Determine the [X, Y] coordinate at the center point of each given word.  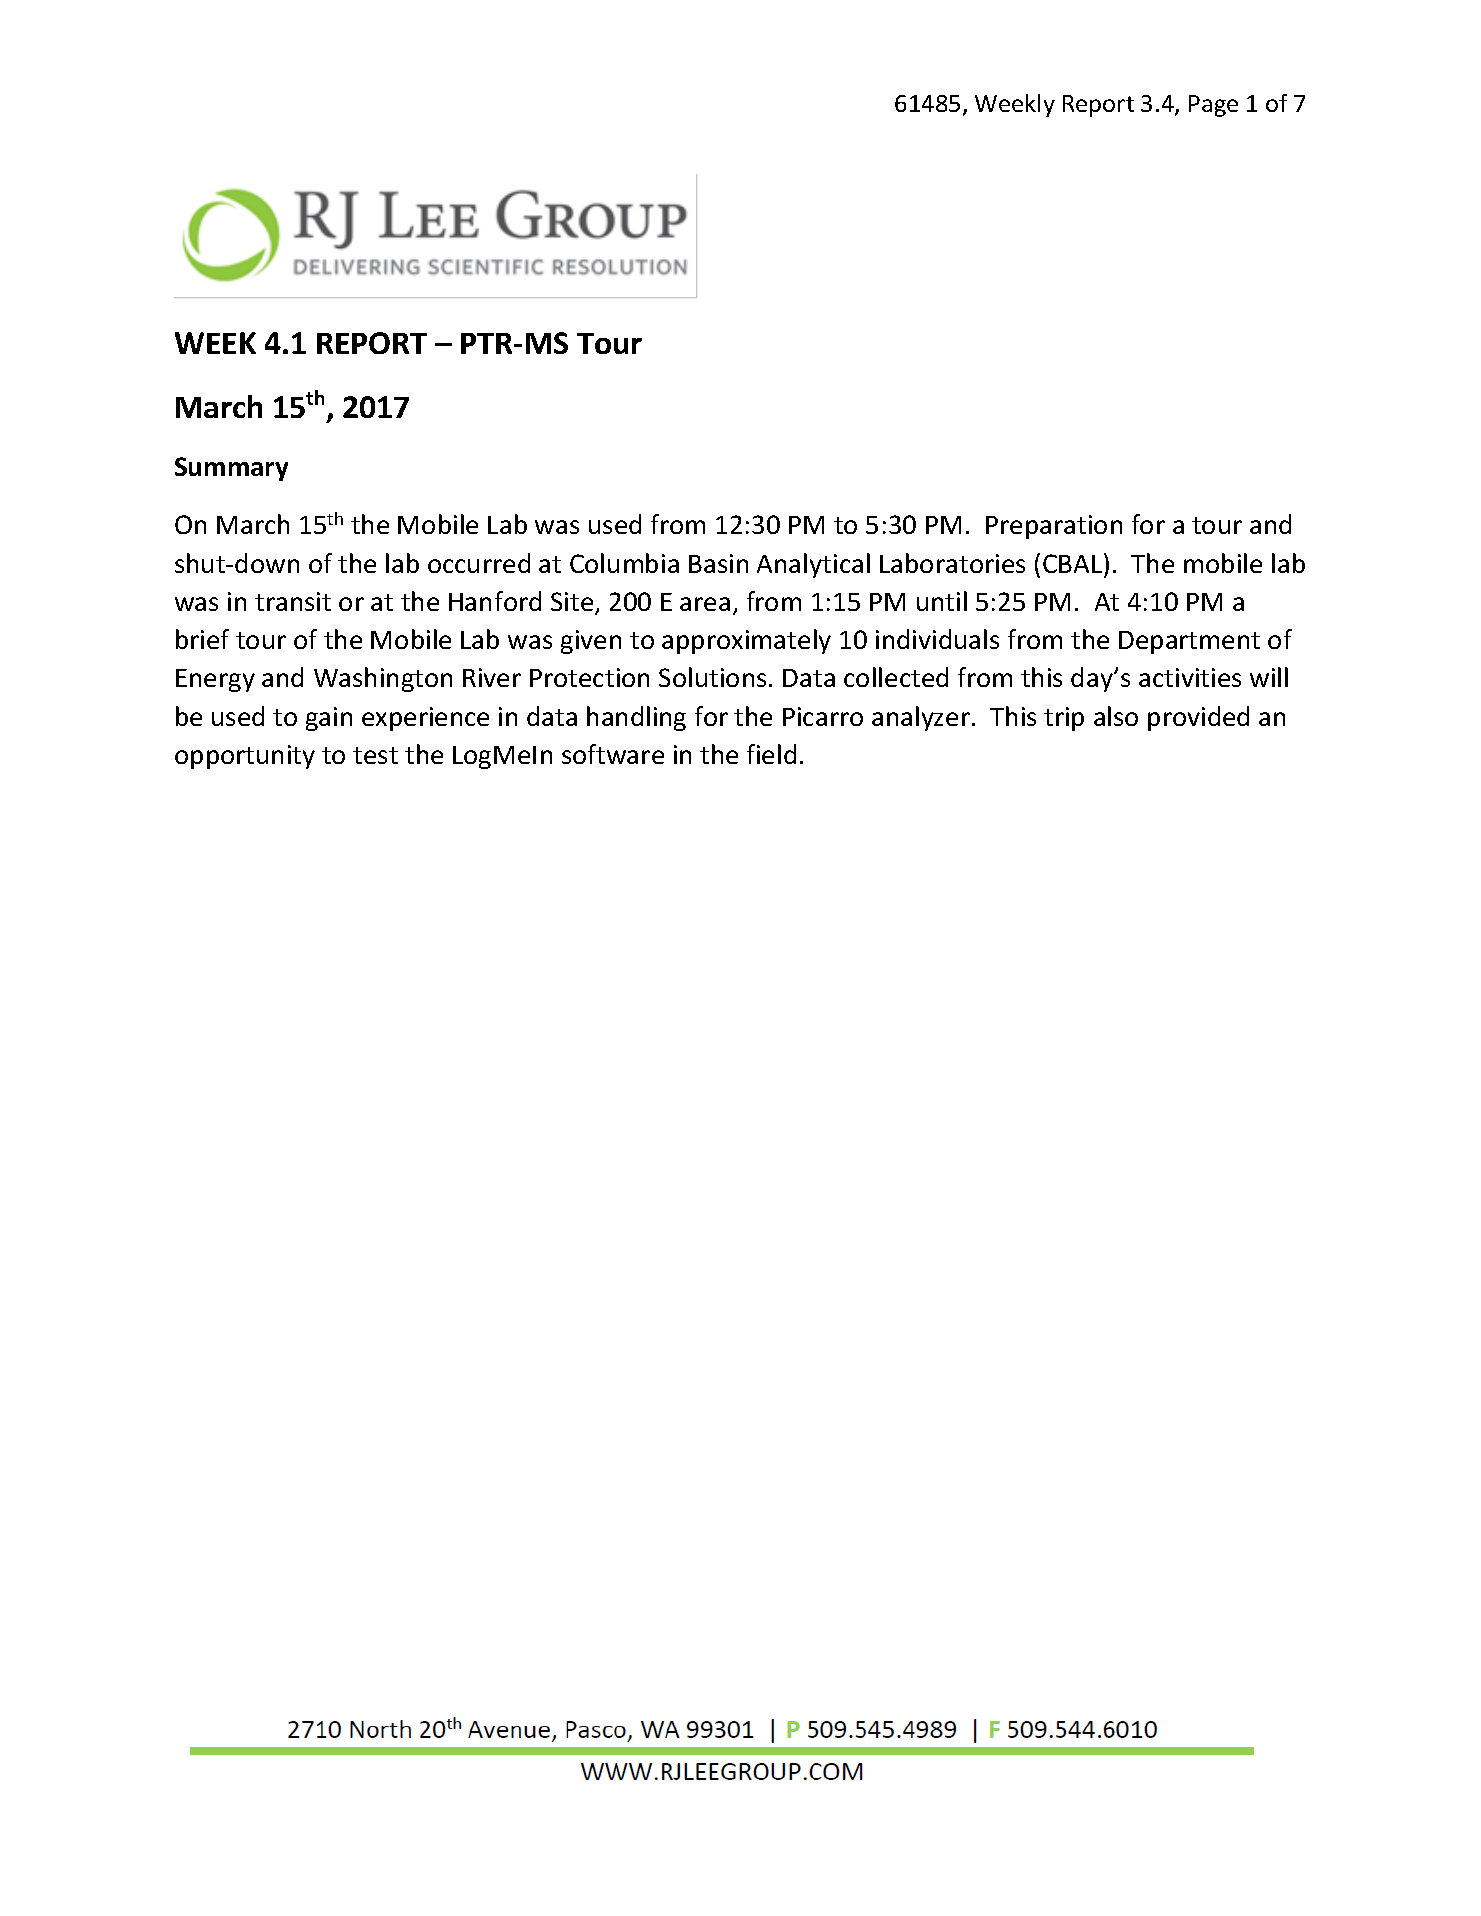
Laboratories [952, 563]
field [771, 754]
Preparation [1054, 527]
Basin [718, 563]
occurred [479, 563]
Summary [231, 469]
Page [1213, 106]
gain [329, 719]
